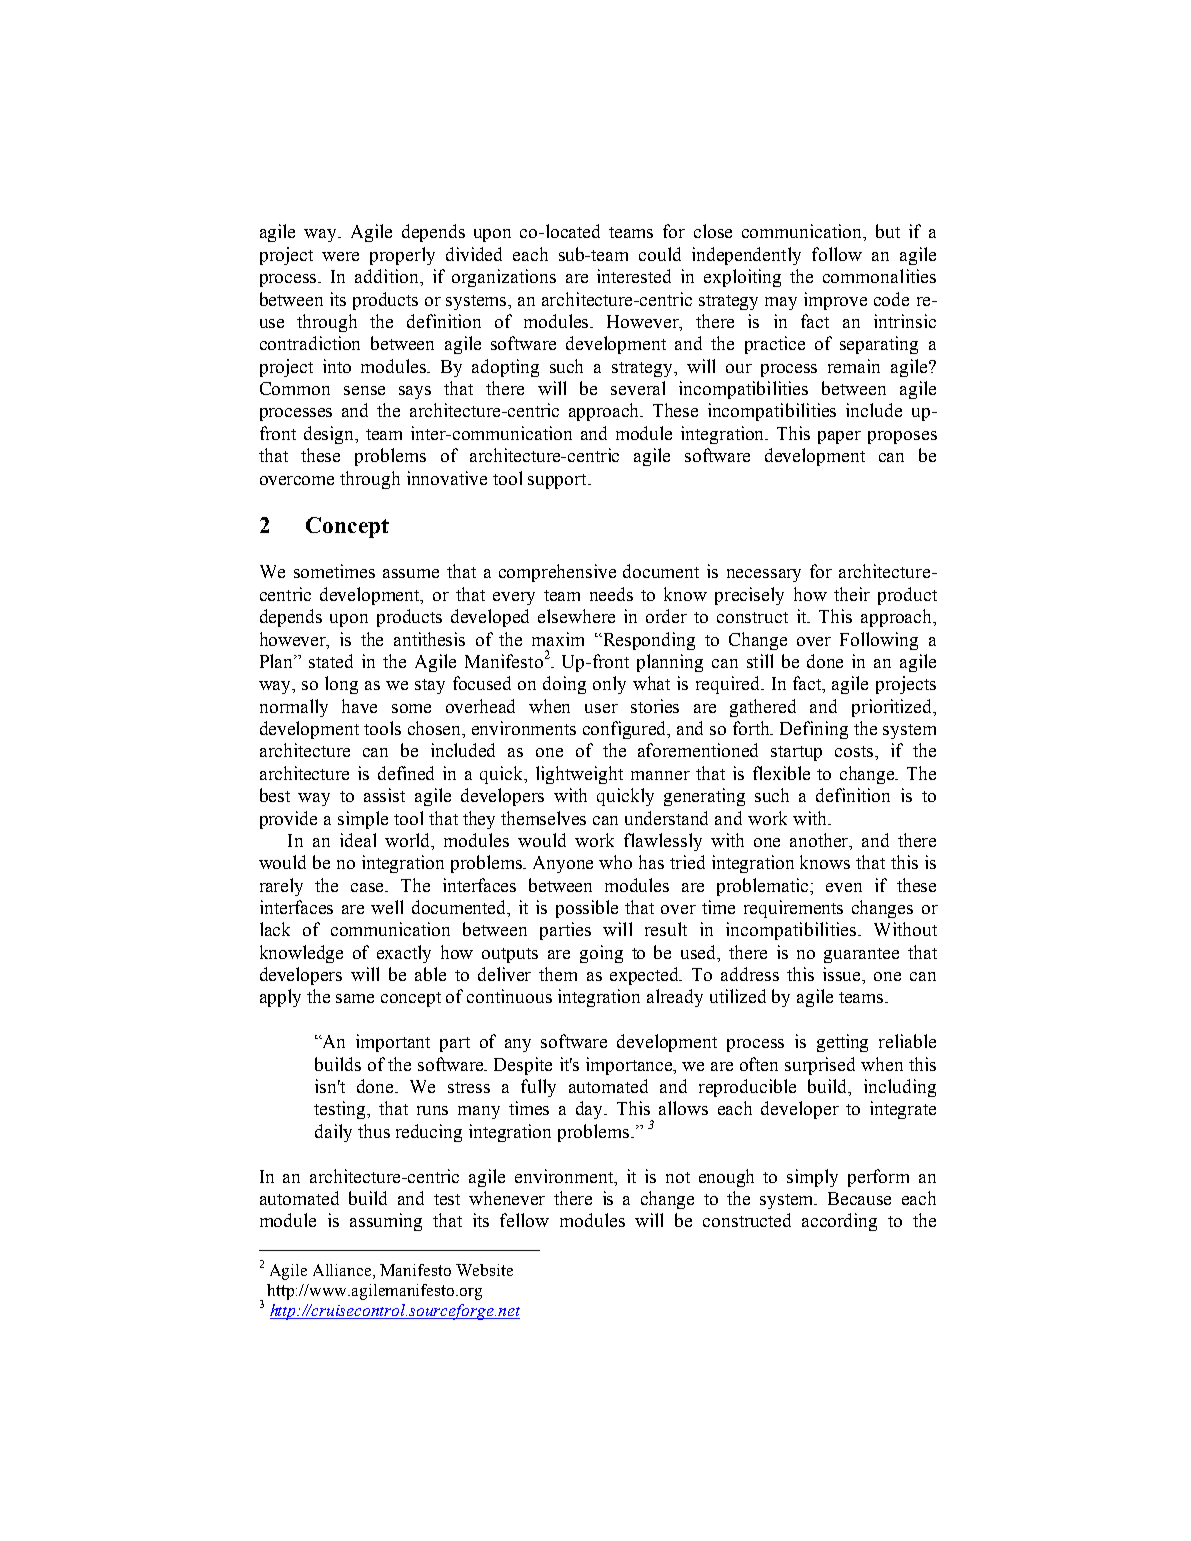 The width and height of the image is (1191, 1541). What do you see at coordinates (835, 301) in the image?
I see `improve` at bounding box center [835, 301].
